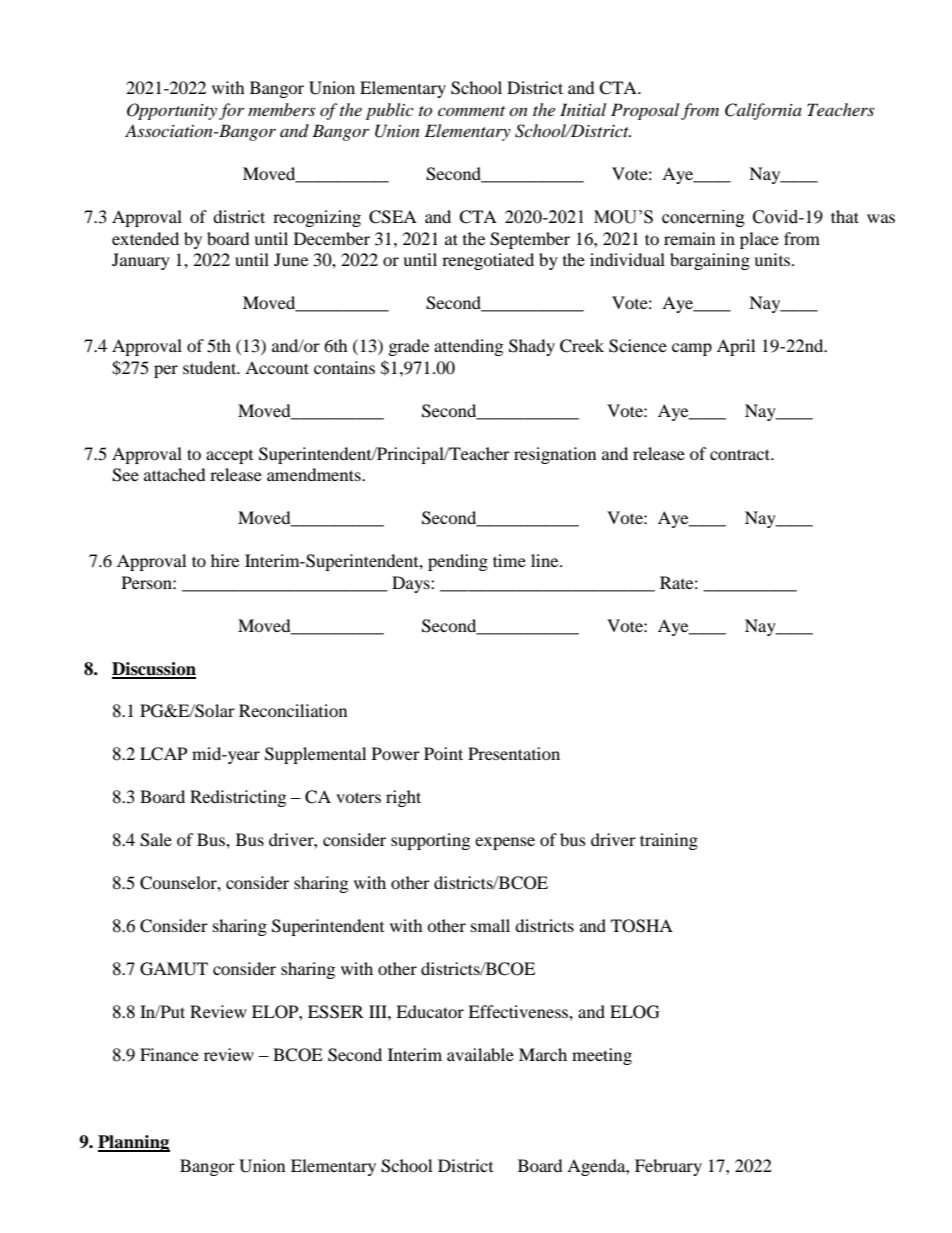 The width and height of the document is (952, 1233). What do you see at coordinates (471, 111) in the document?
I see `comment` at bounding box center [471, 111].
